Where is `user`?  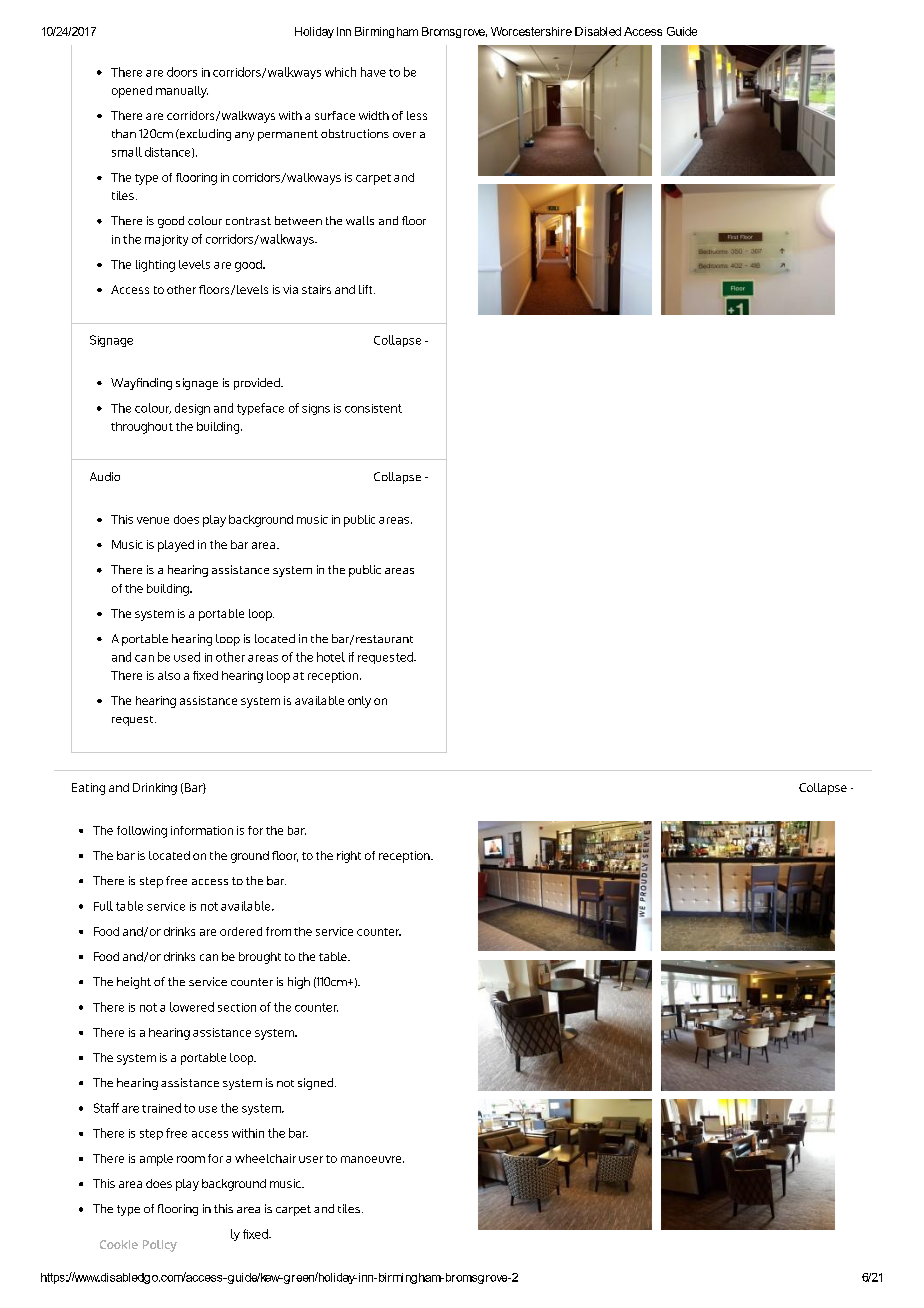
user is located at coordinates (311, 1159).
